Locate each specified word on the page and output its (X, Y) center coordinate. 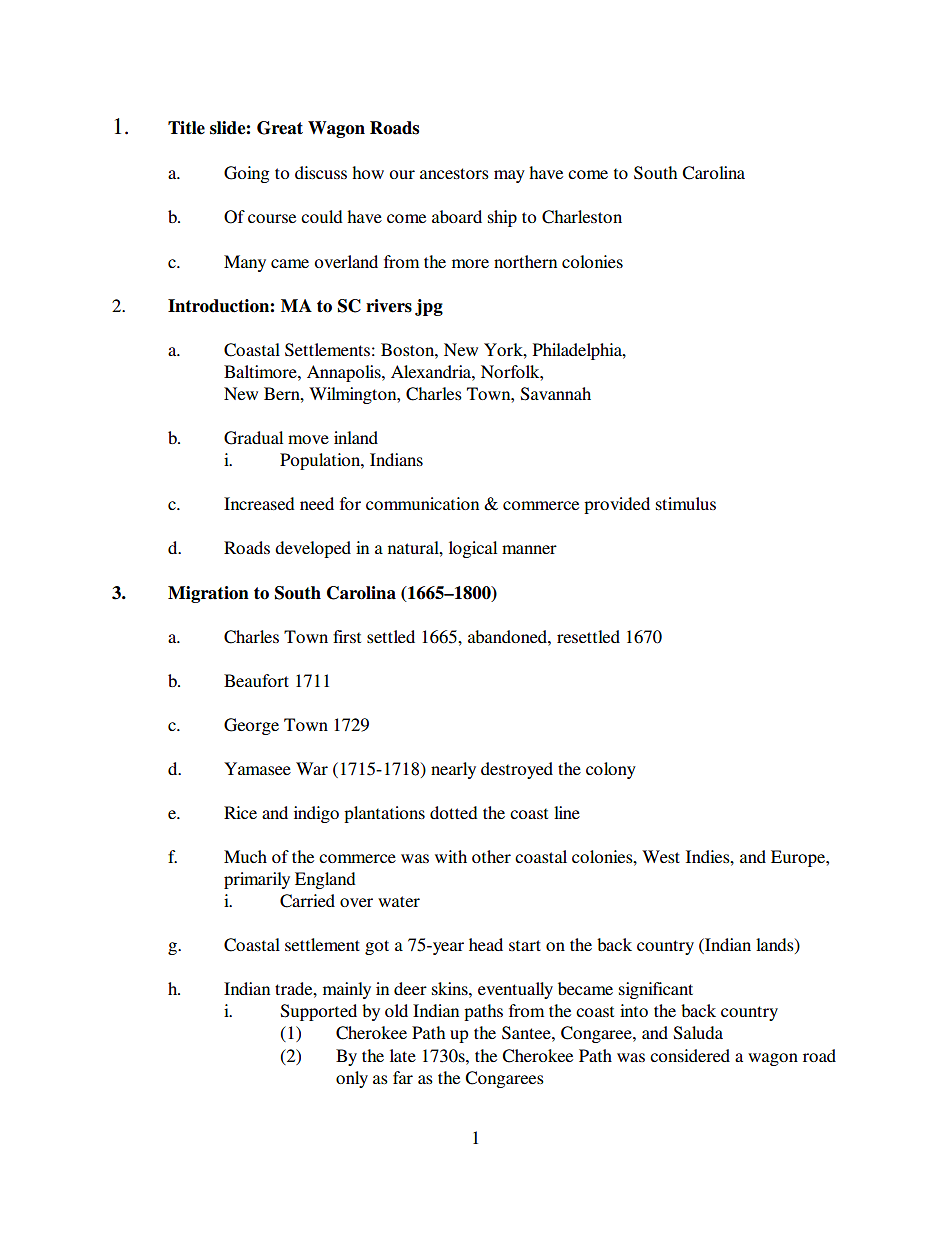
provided (617, 505)
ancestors (454, 173)
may (509, 176)
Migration (208, 594)
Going (246, 174)
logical (473, 549)
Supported (319, 1012)
